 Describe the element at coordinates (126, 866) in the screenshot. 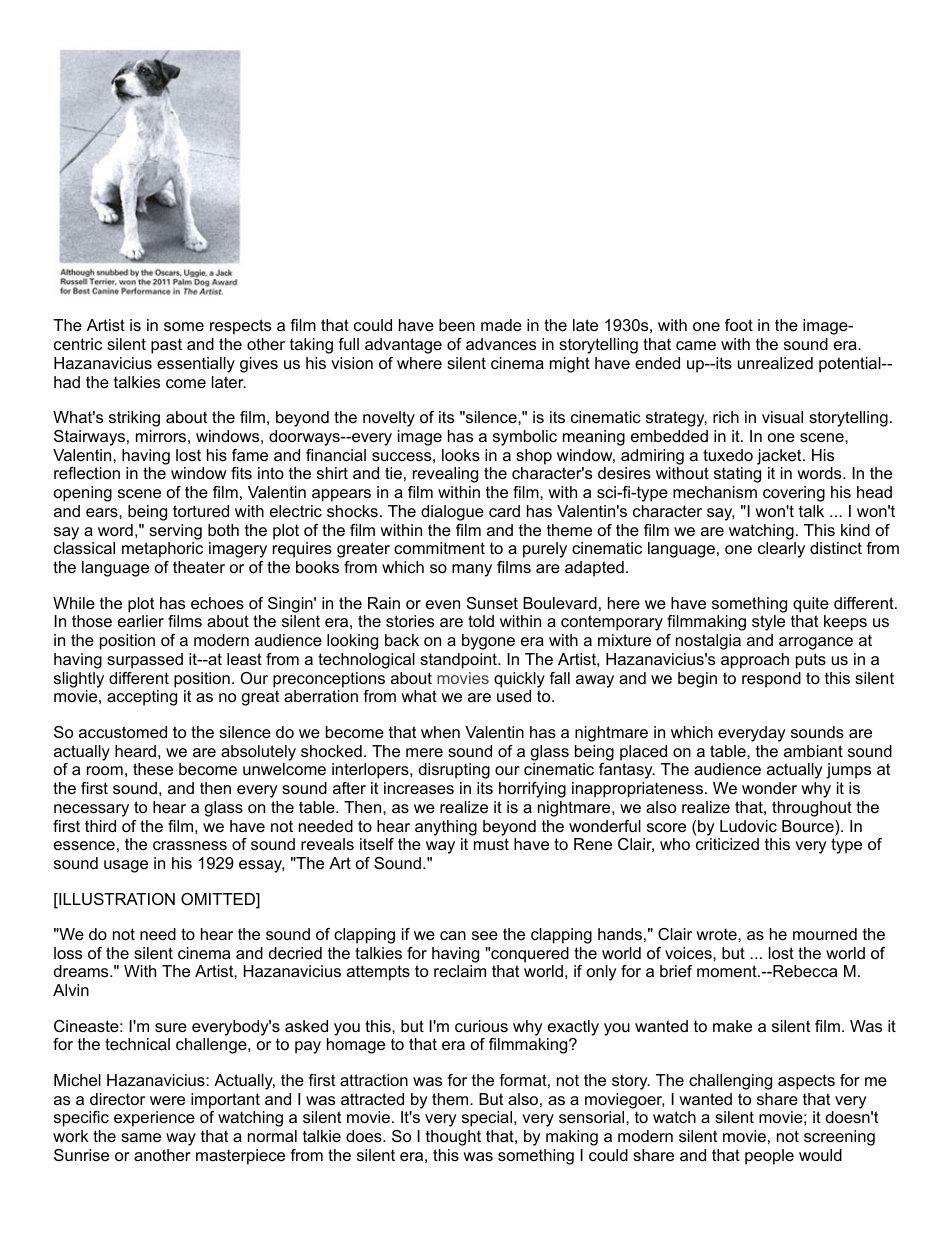

I see `usage` at that location.
